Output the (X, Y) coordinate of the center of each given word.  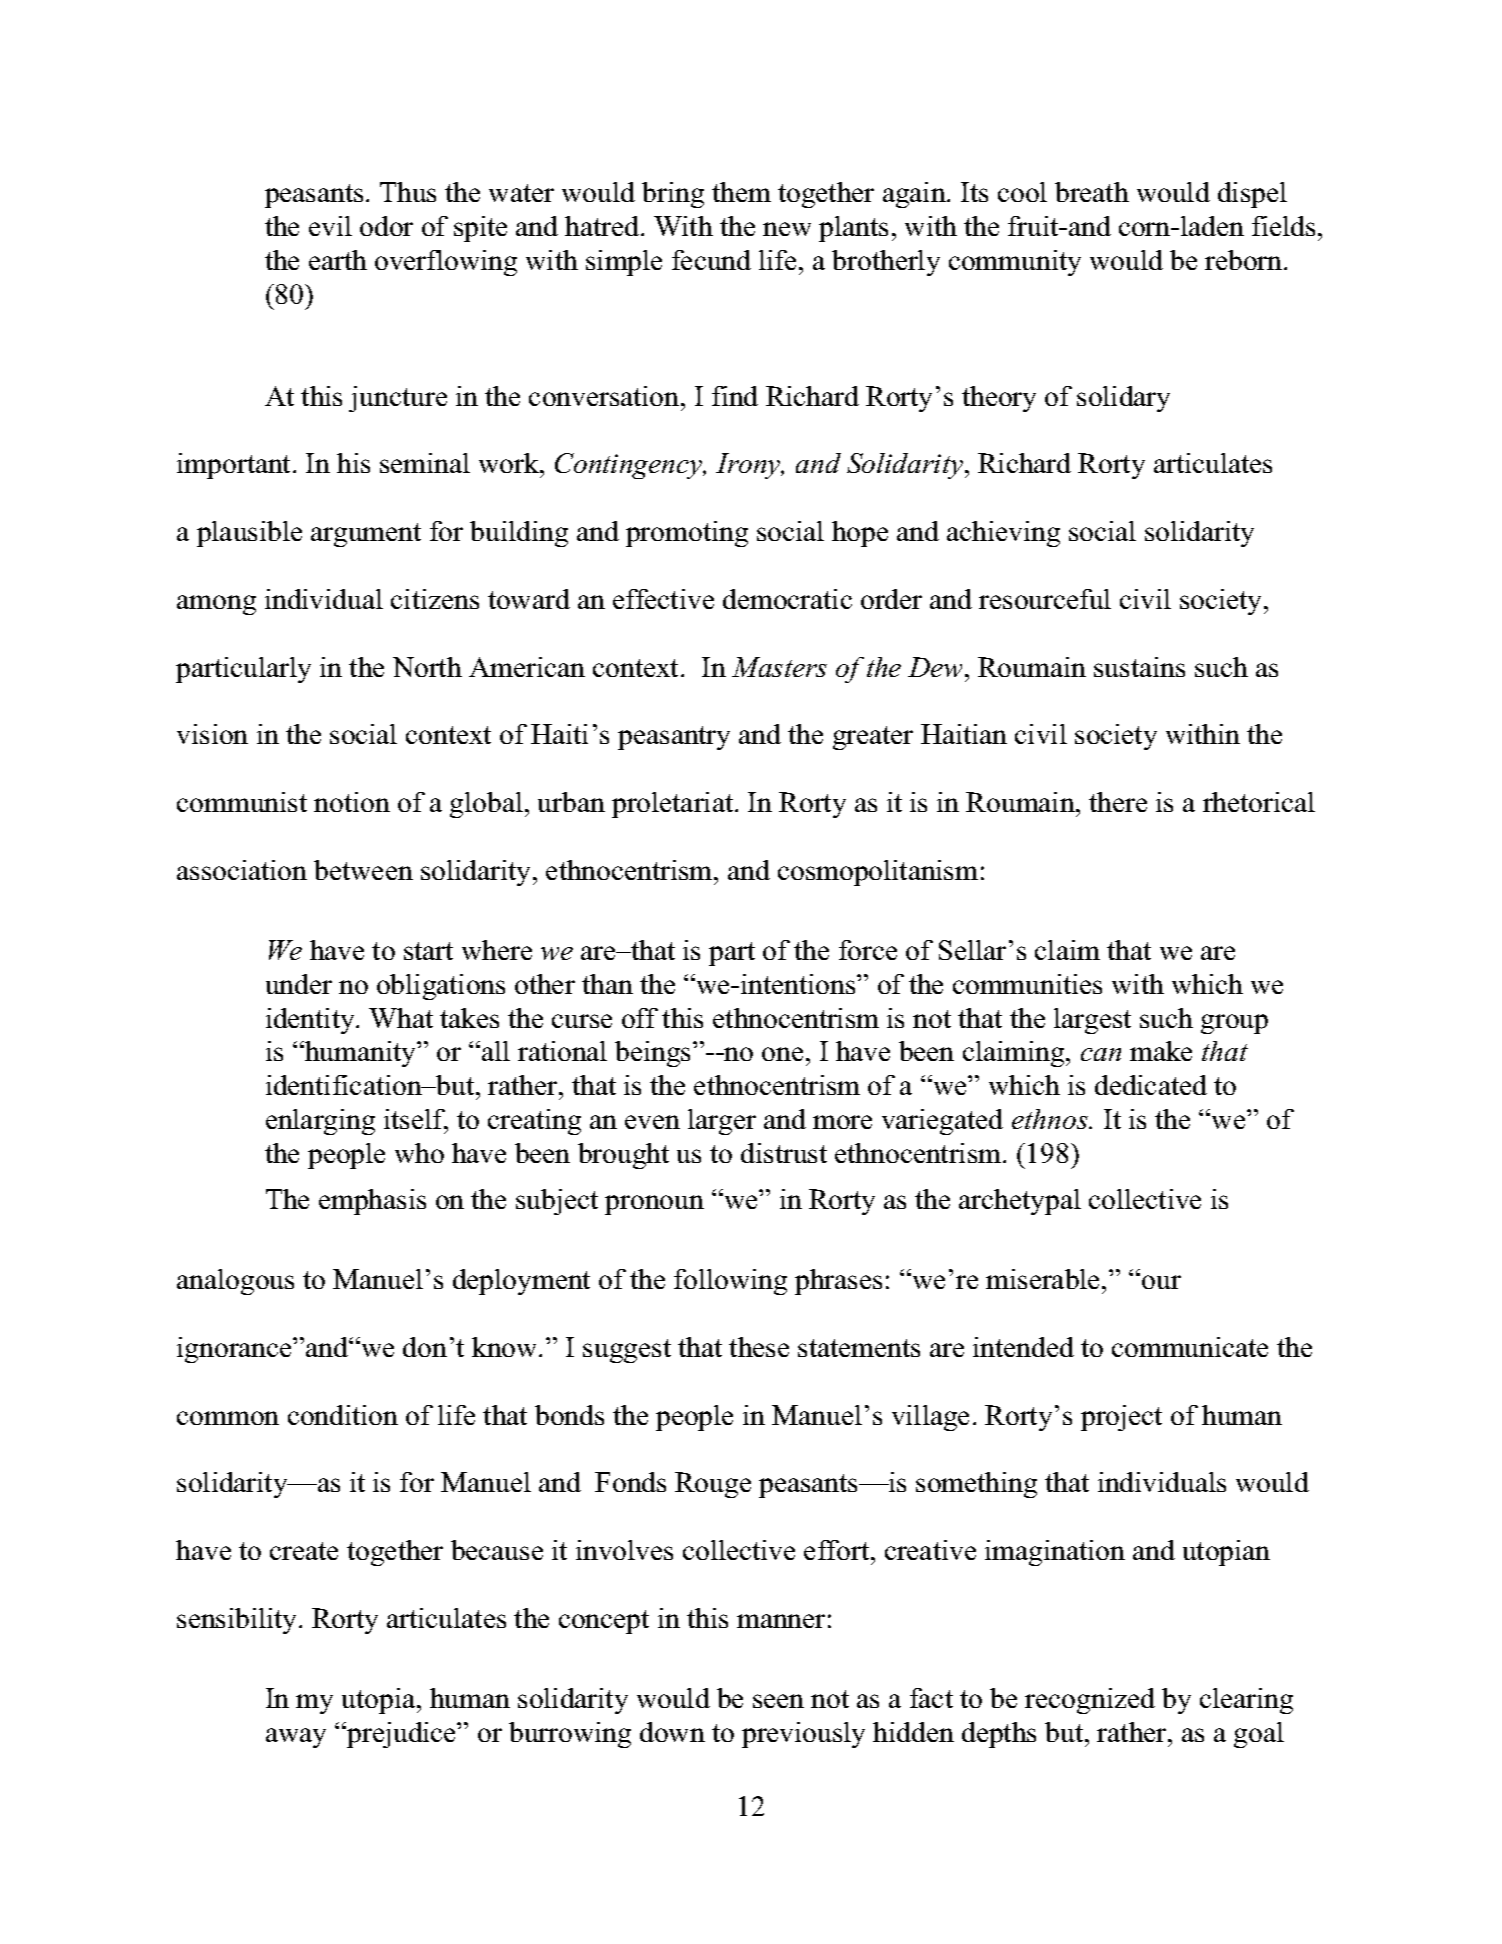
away (296, 1738)
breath (1092, 192)
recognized (1090, 1701)
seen (778, 1701)
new (787, 229)
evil (330, 226)
